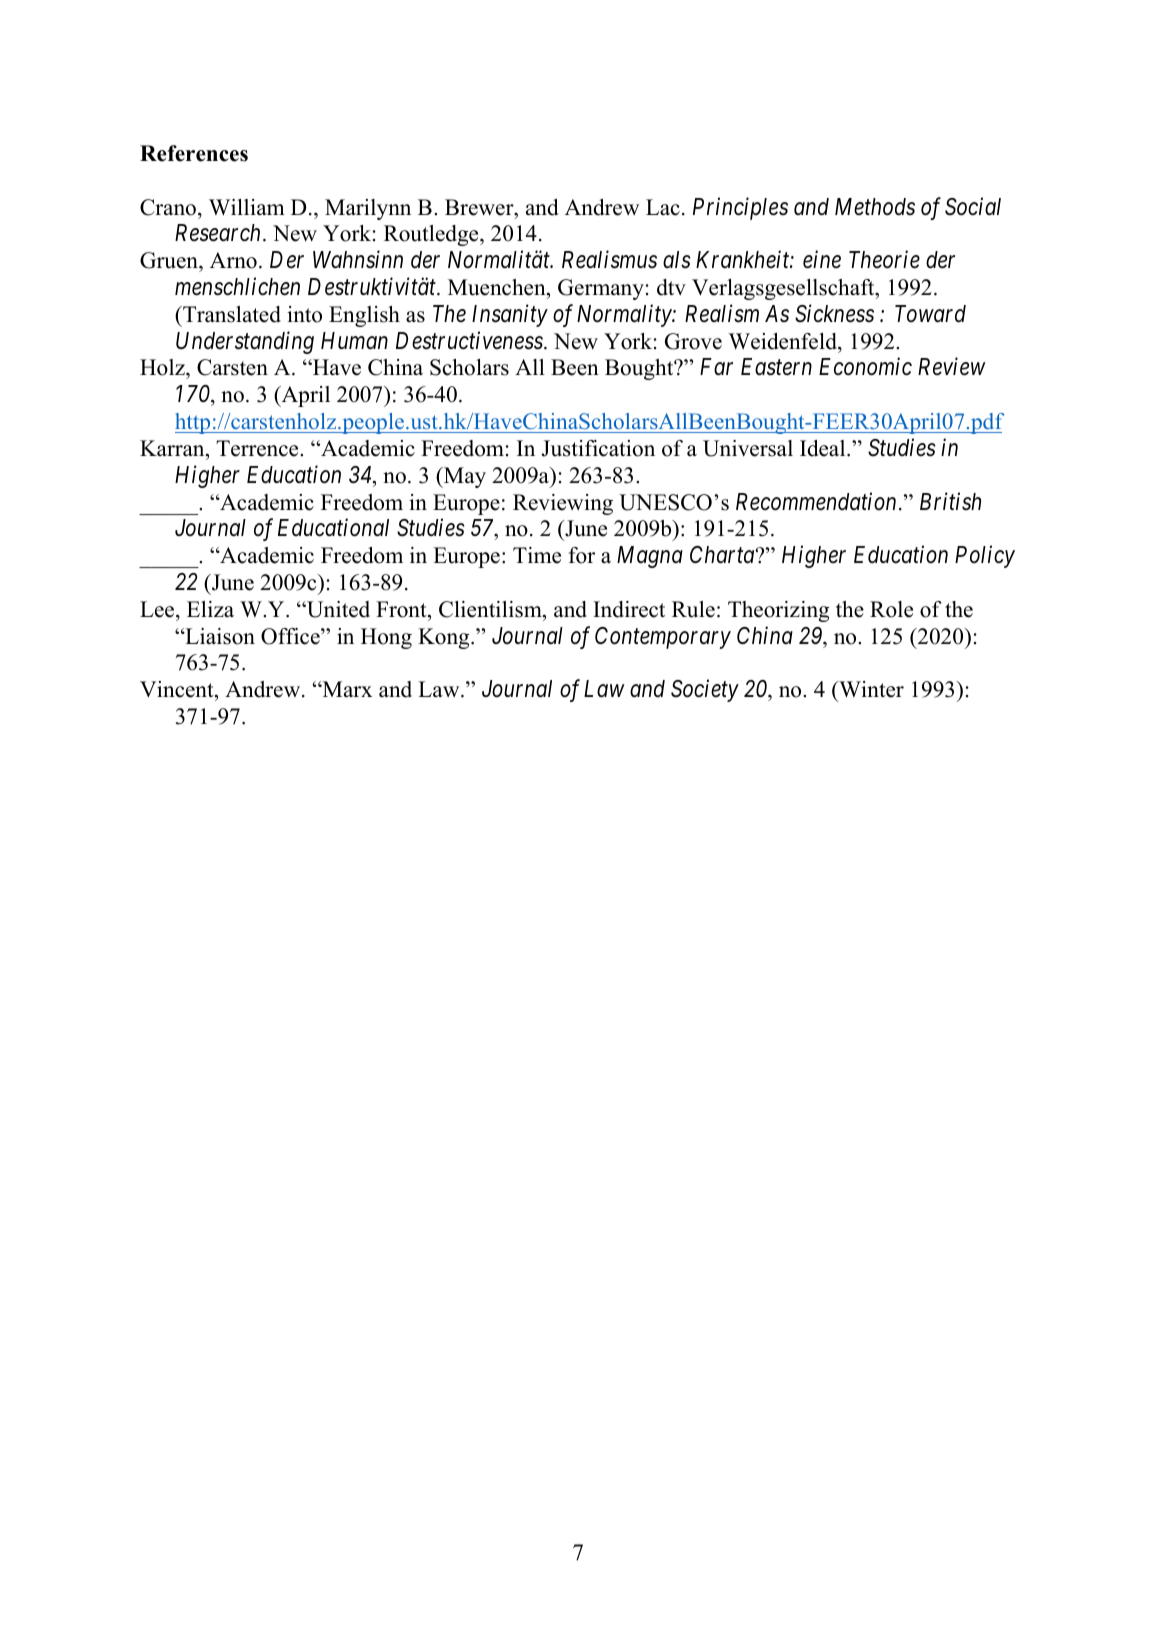 This screenshot has height=1636, width=1156. What do you see at coordinates (875, 207) in the screenshot?
I see `Methods` at bounding box center [875, 207].
